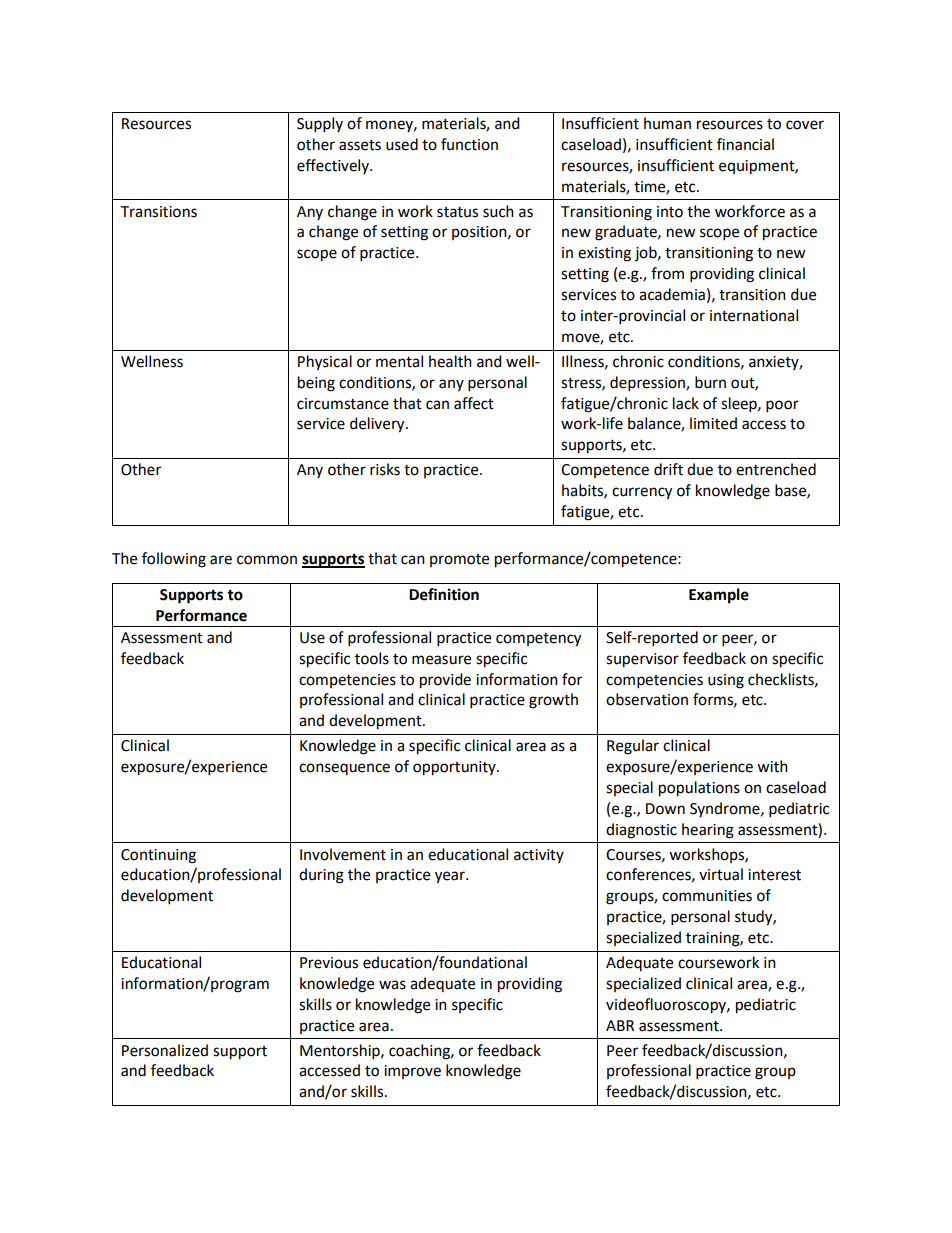 Image resolution: width=952 pixels, height=1233 pixels. What do you see at coordinates (713, 423) in the image?
I see `limited` at bounding box center [713, 423].
